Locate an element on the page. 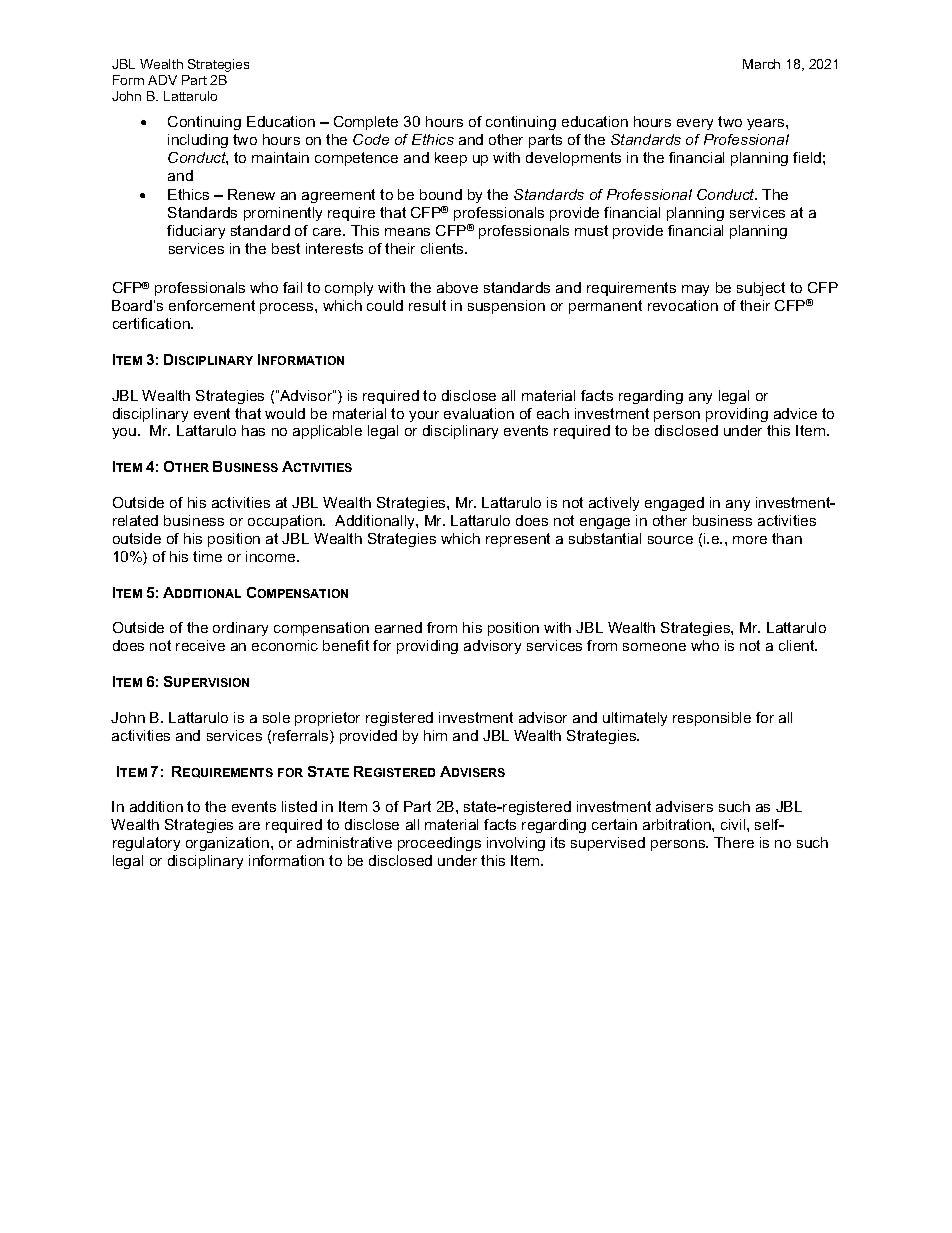  enforcement is located at coordinates (212, 305).
